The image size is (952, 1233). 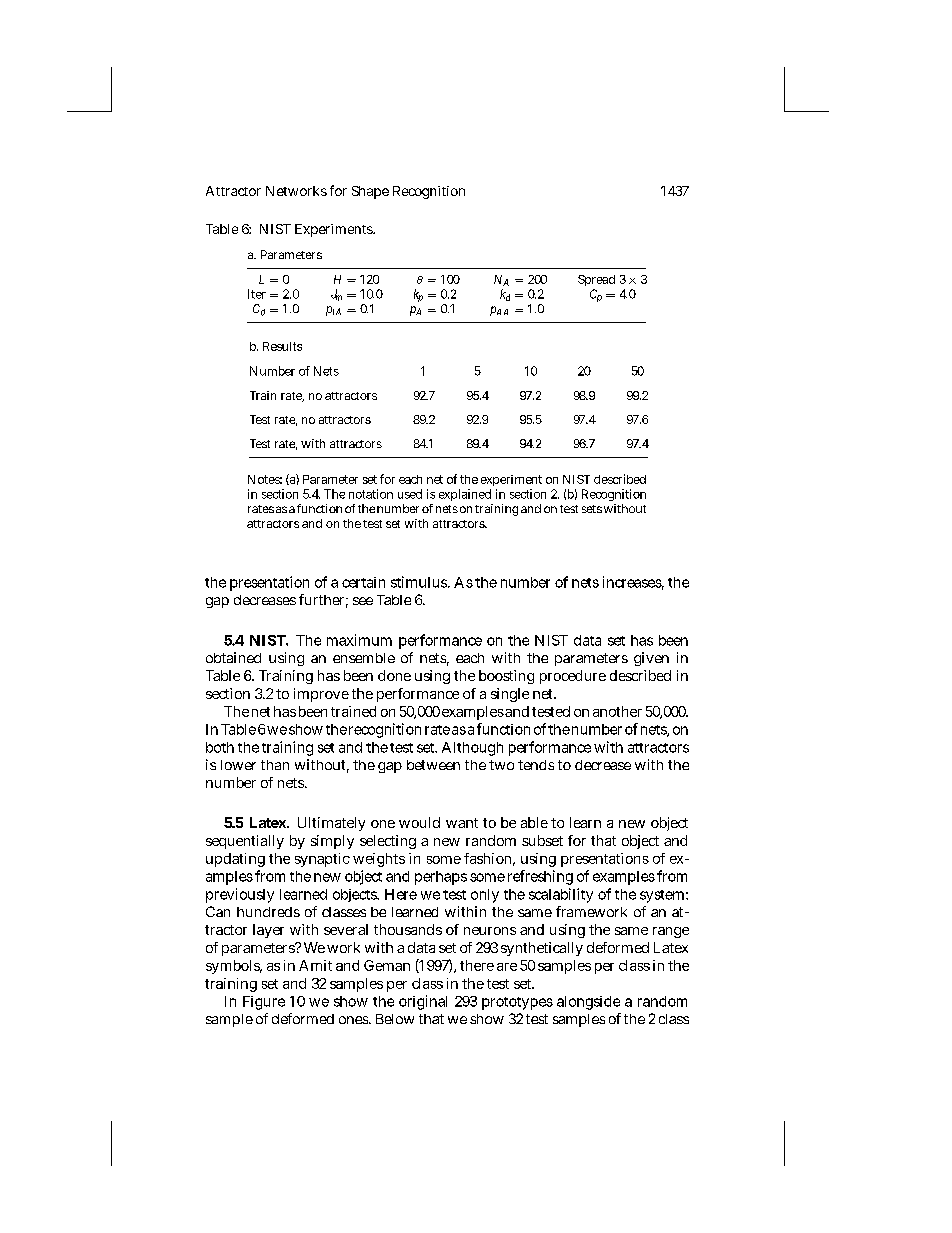 I want to click on further, so click(x=323, y=601).
